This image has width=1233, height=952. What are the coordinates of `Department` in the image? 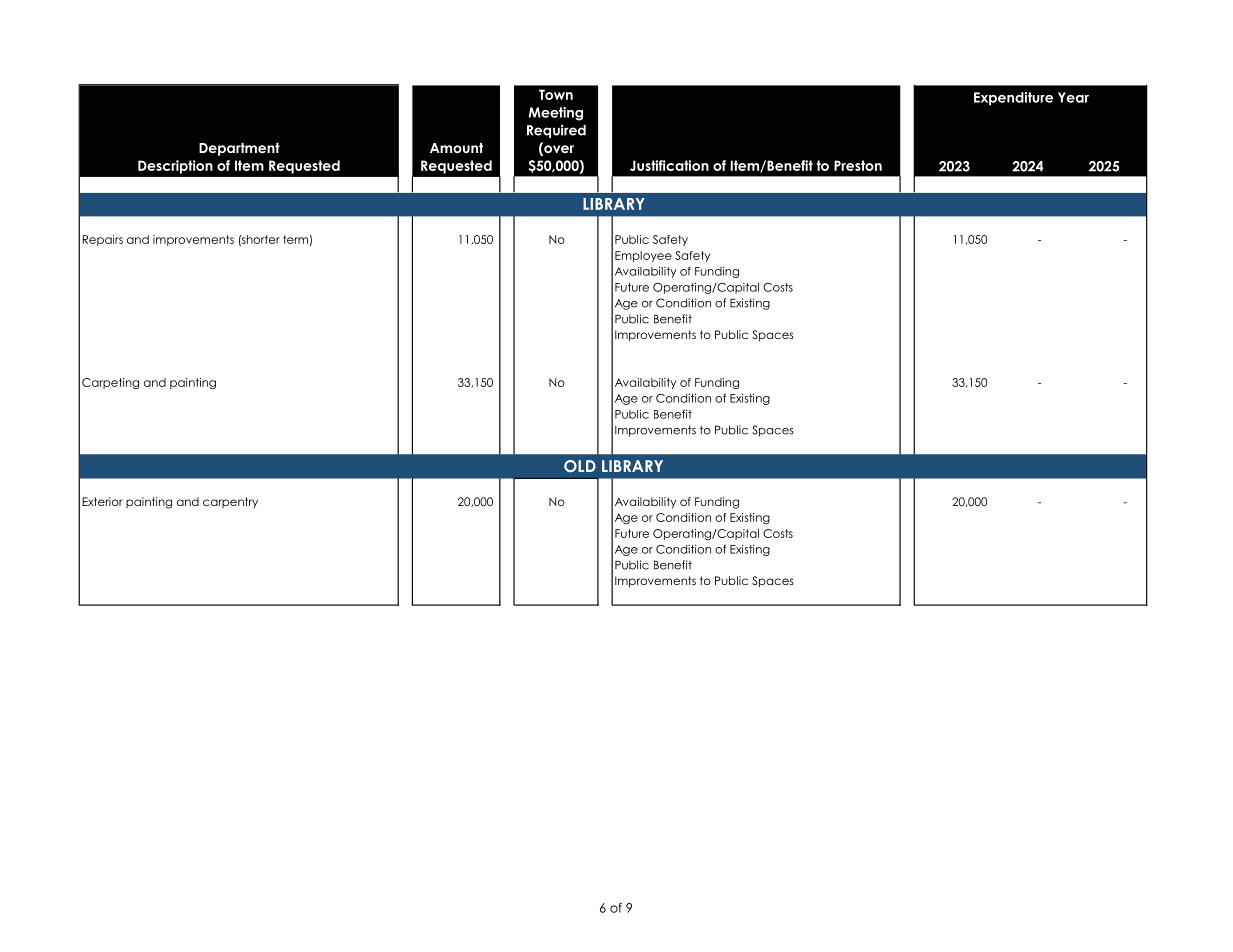 It's located at (239, 149).
